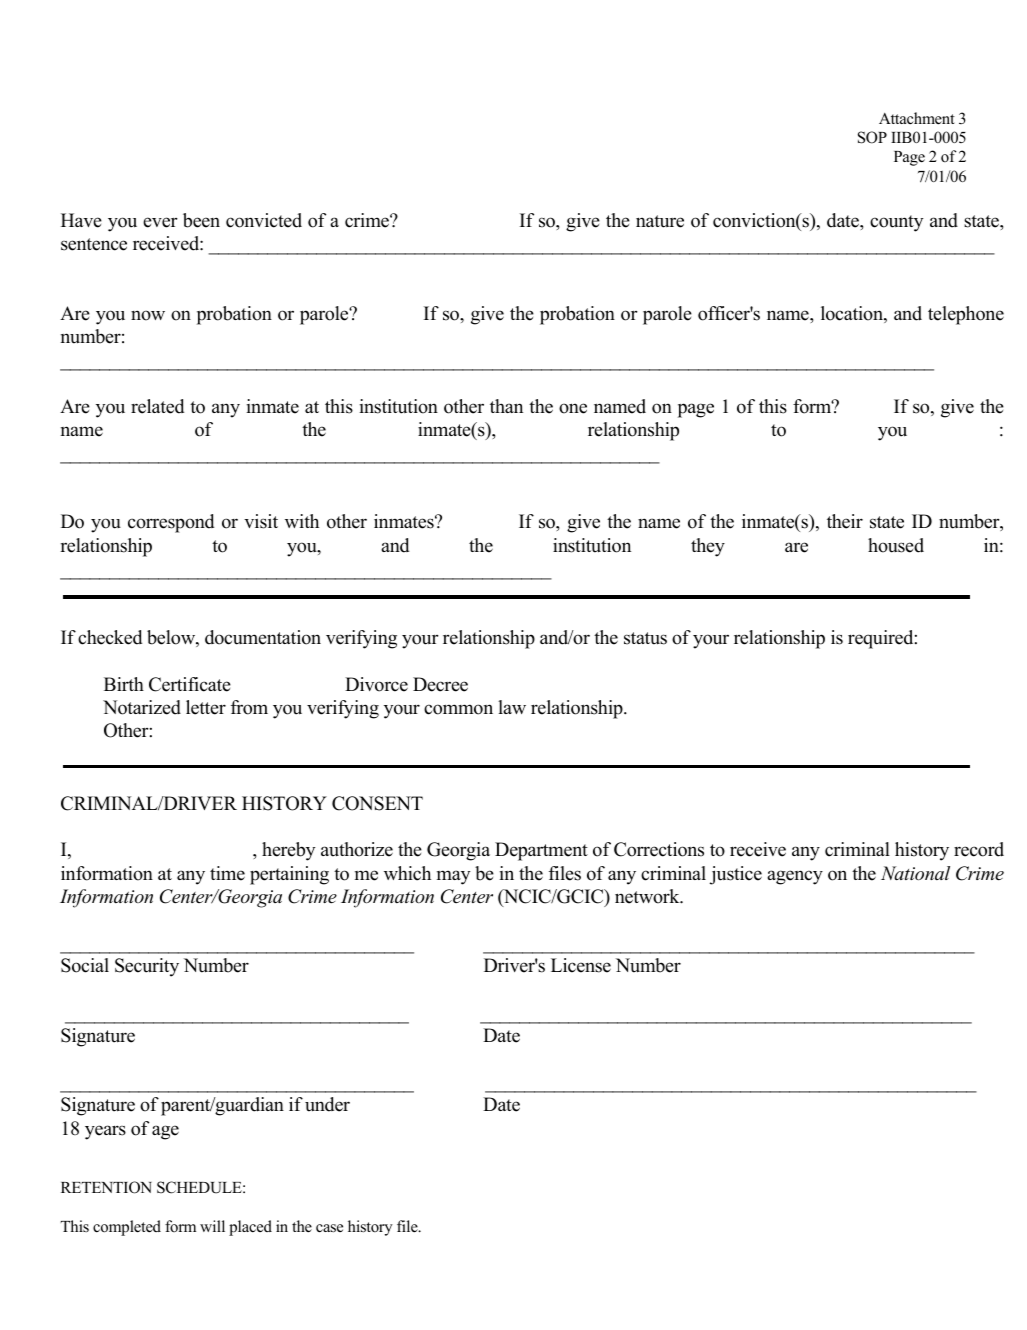  Describe the element at coordinates (212, 1226) in the image. I see `will` at that location.
